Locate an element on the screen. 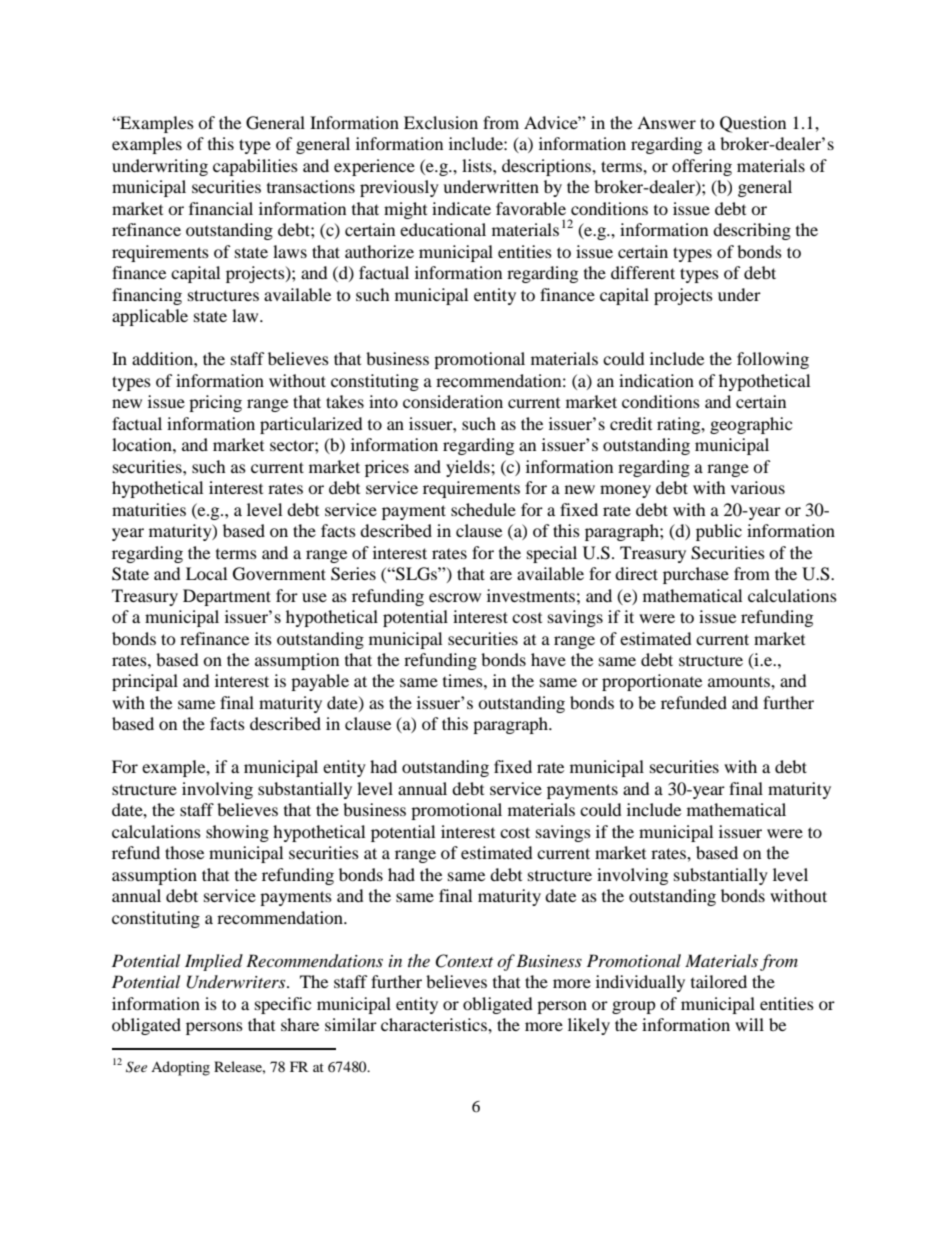  offering is located at coordinates (702, 167).
